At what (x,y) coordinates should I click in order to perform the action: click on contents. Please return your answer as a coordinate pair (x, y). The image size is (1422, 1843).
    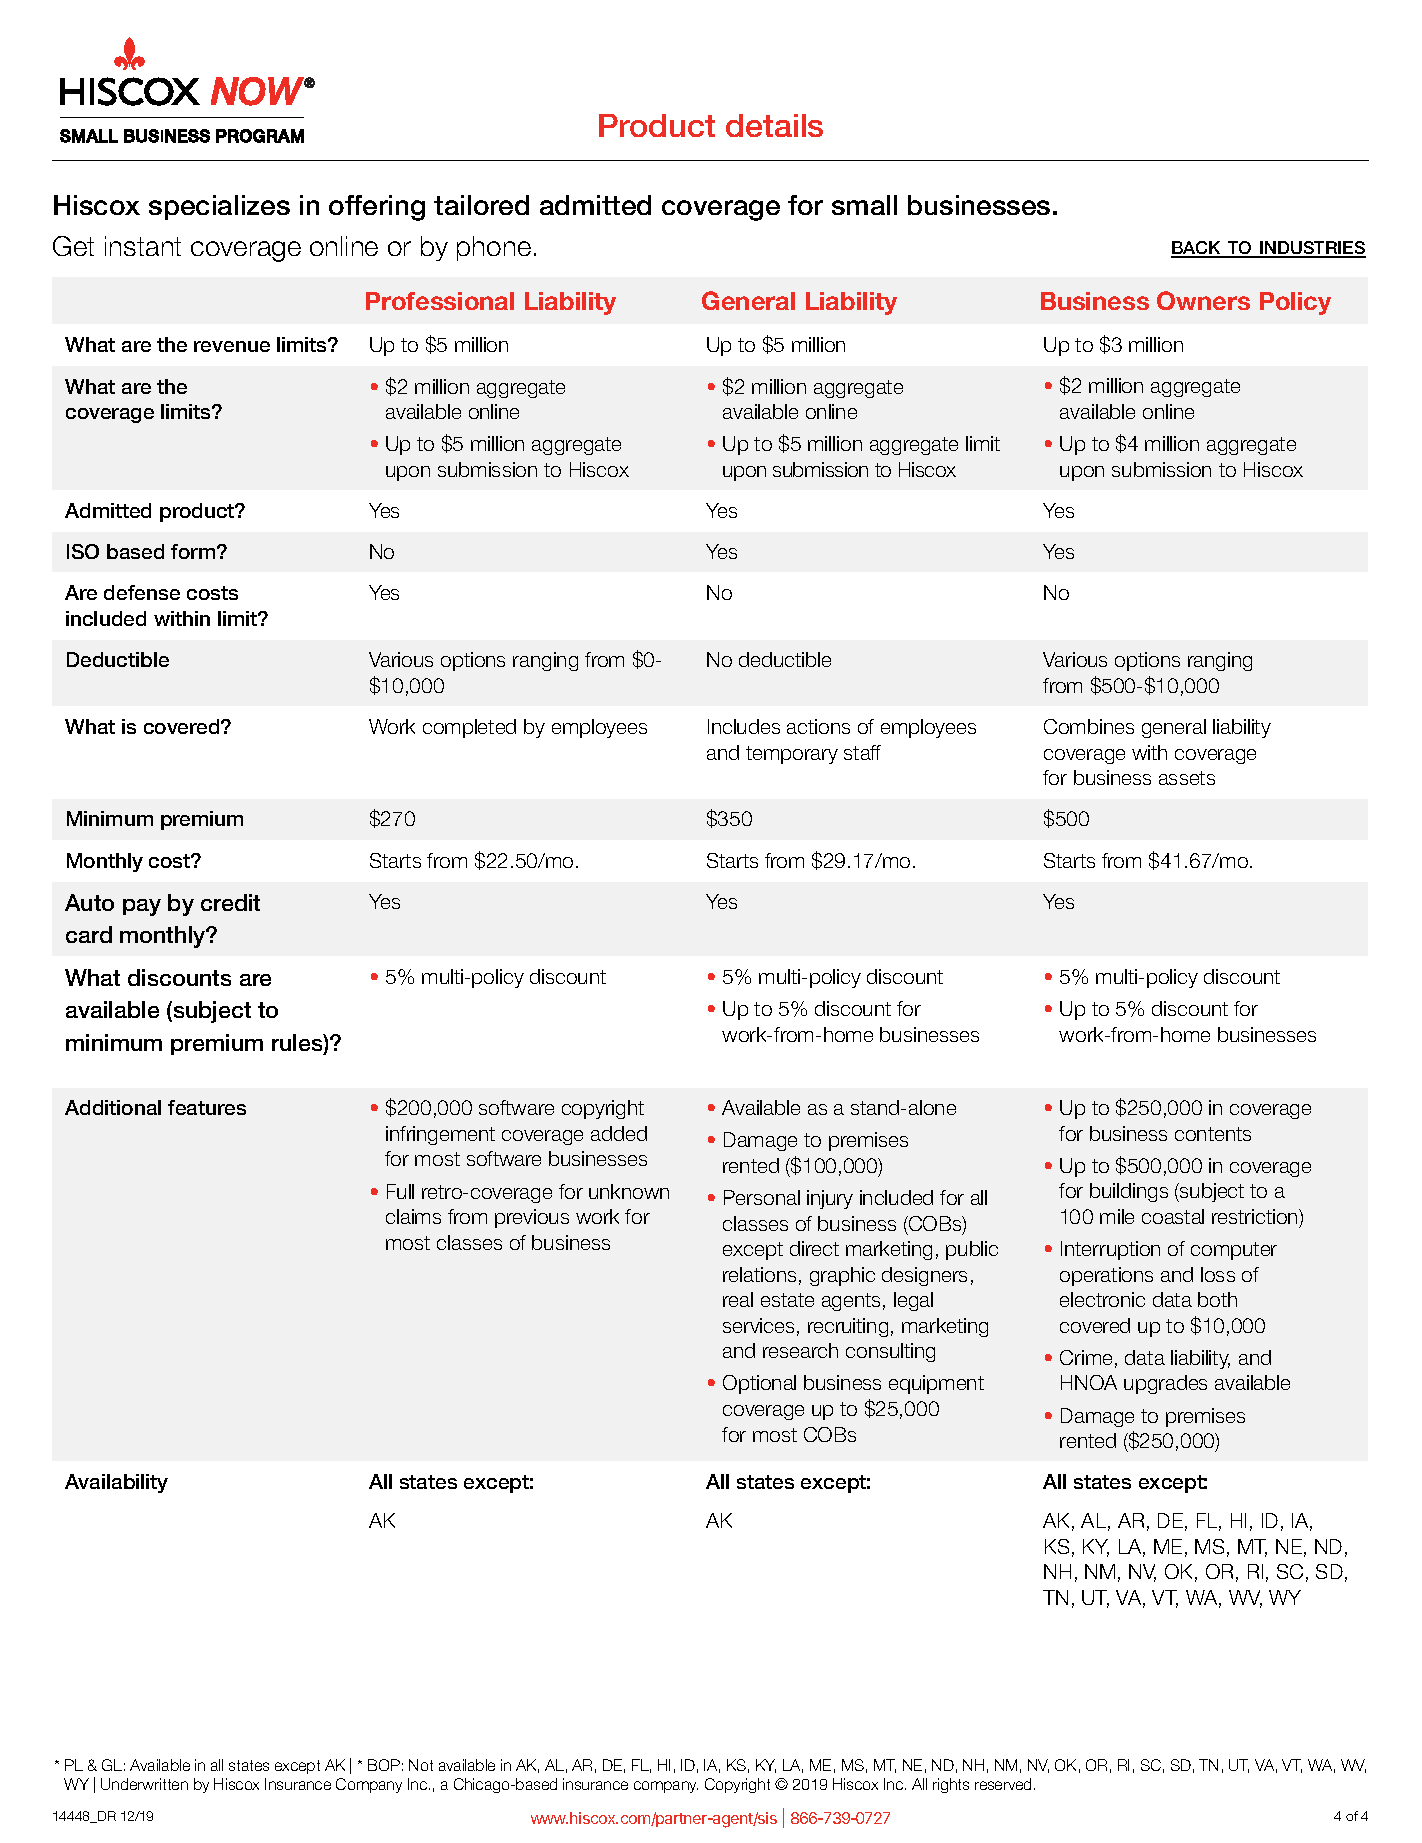
    Looking at the image, I should click on (1213, 1134).
